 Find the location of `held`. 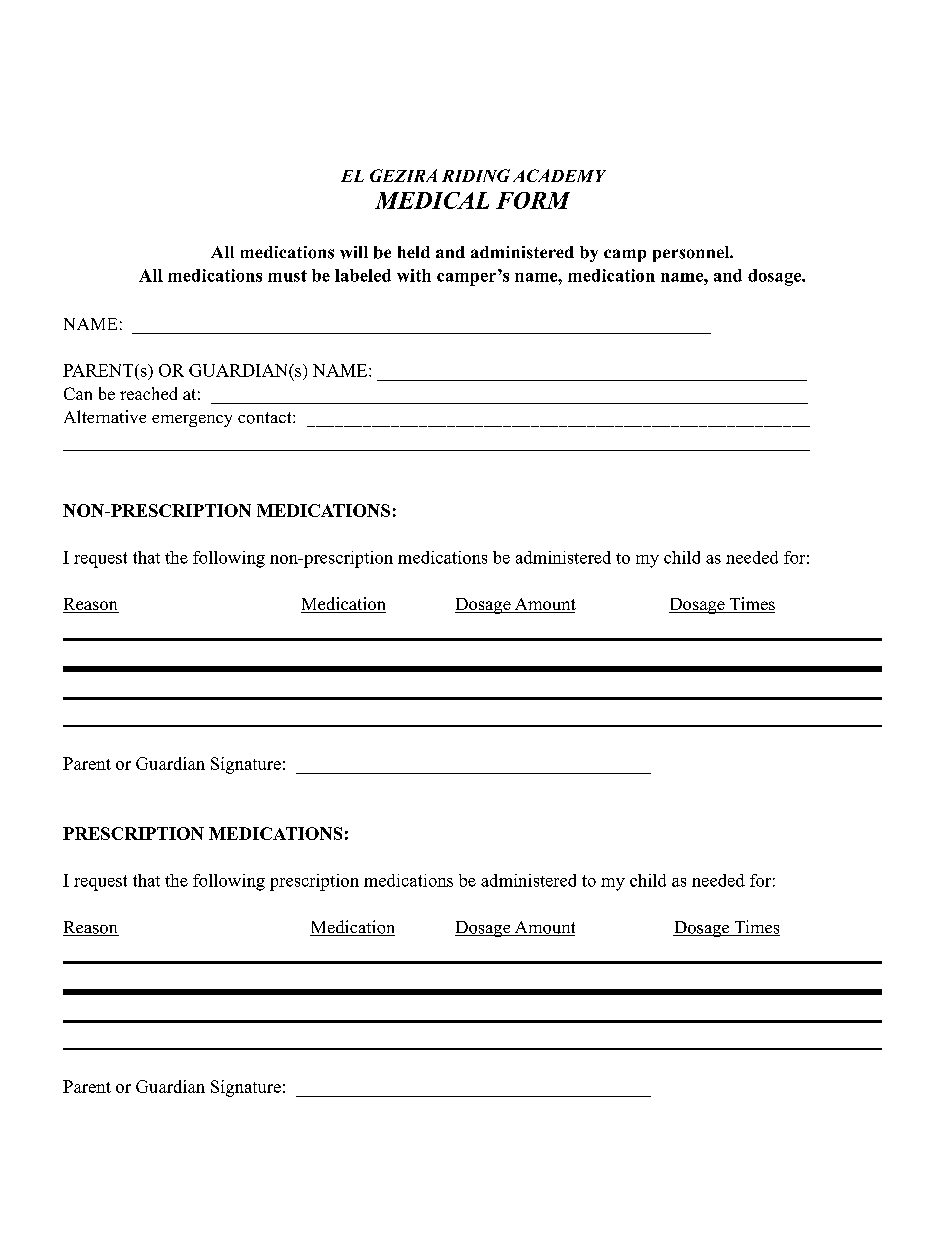

held is located at coordinates (414, 252).
